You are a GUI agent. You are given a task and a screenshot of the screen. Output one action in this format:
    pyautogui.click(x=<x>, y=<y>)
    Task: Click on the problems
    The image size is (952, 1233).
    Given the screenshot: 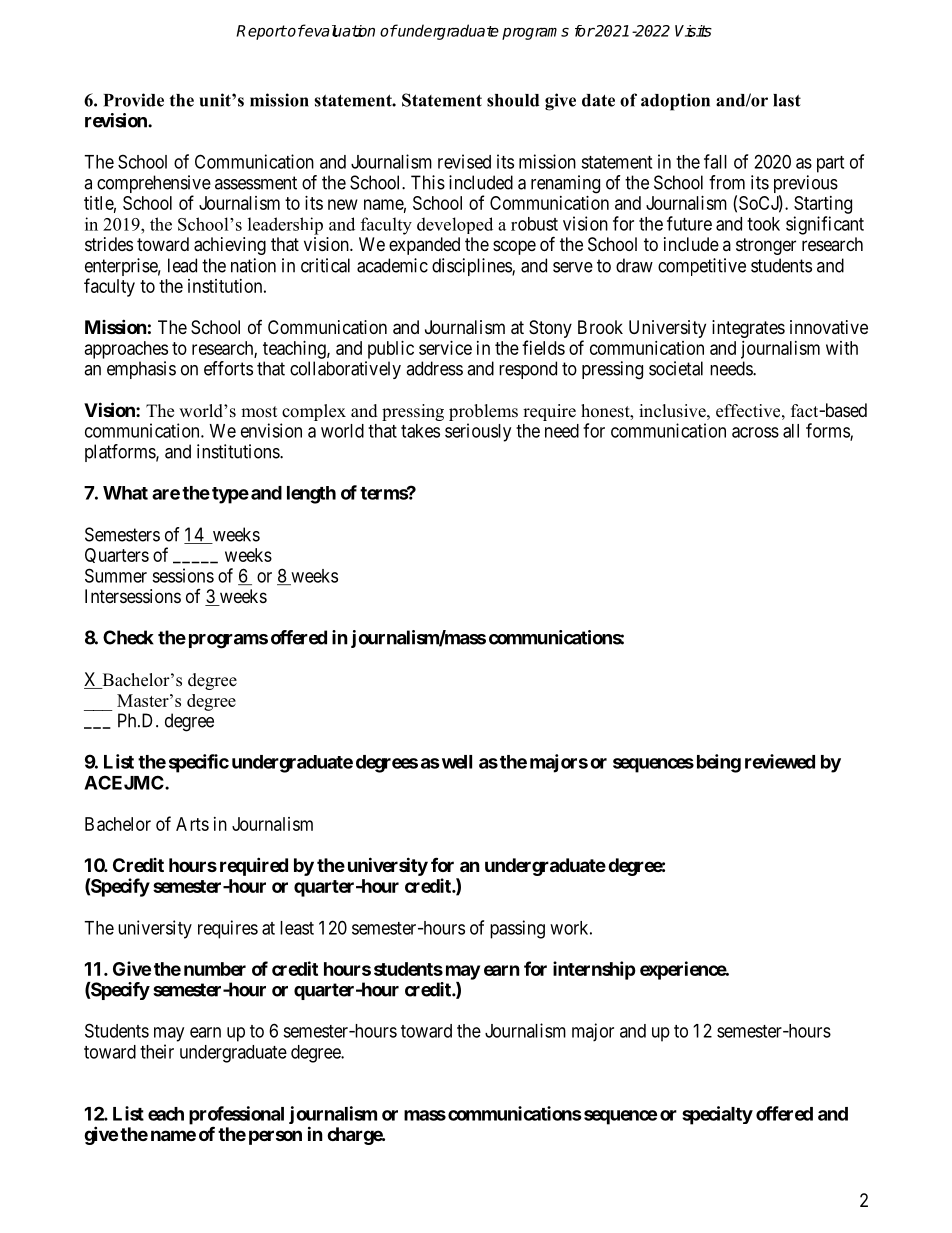 What is the action you would take?
    pyautogui.click(x=483, y=412)
